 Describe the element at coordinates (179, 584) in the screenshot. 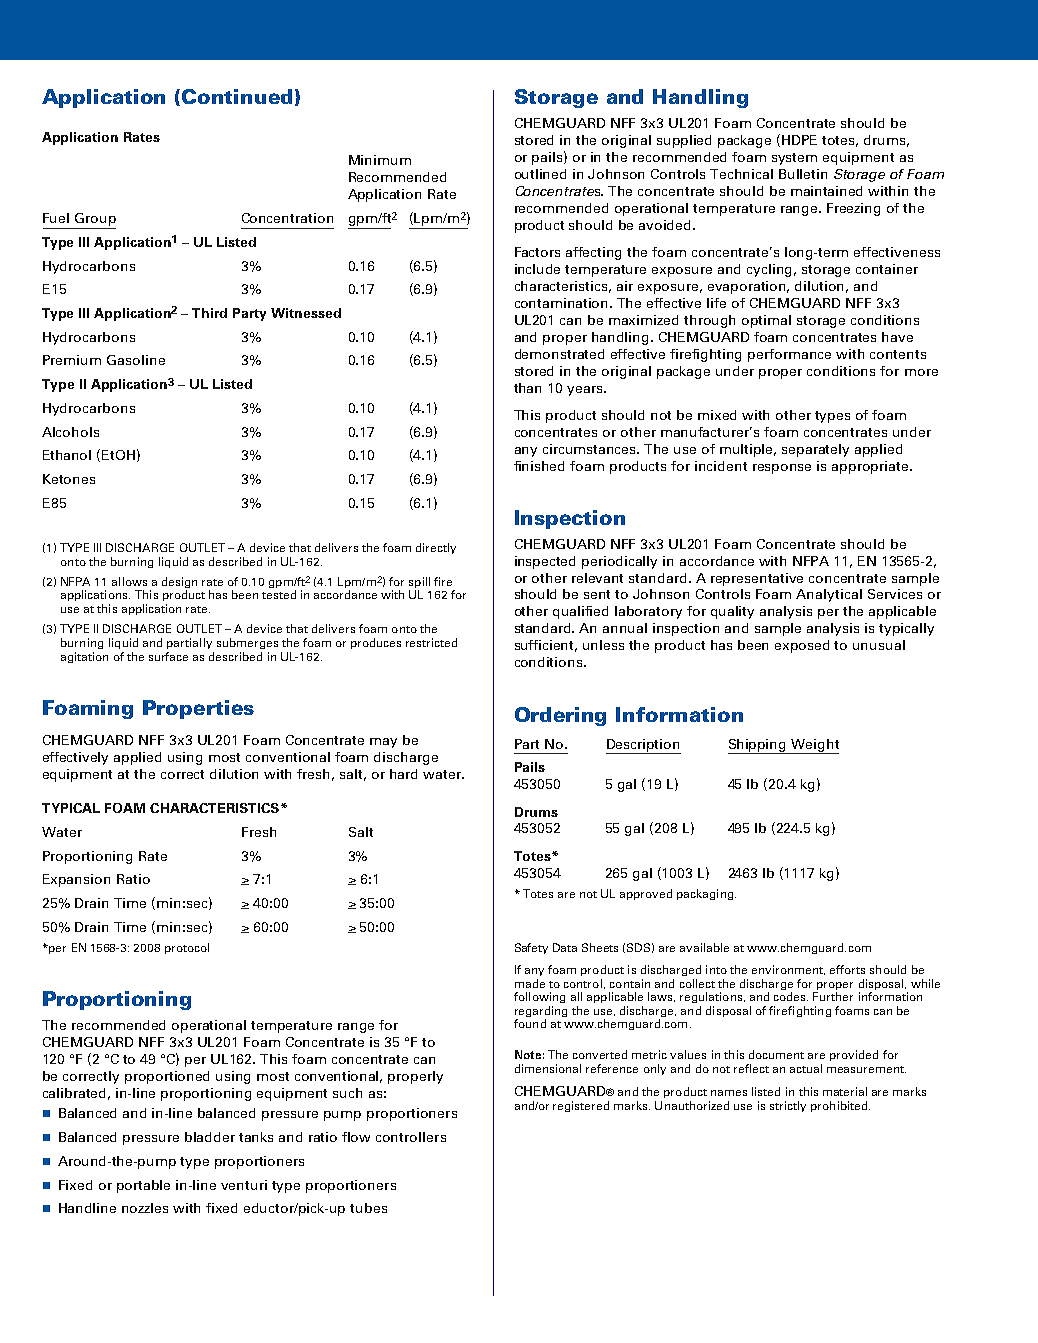

I see `design` at that location.
